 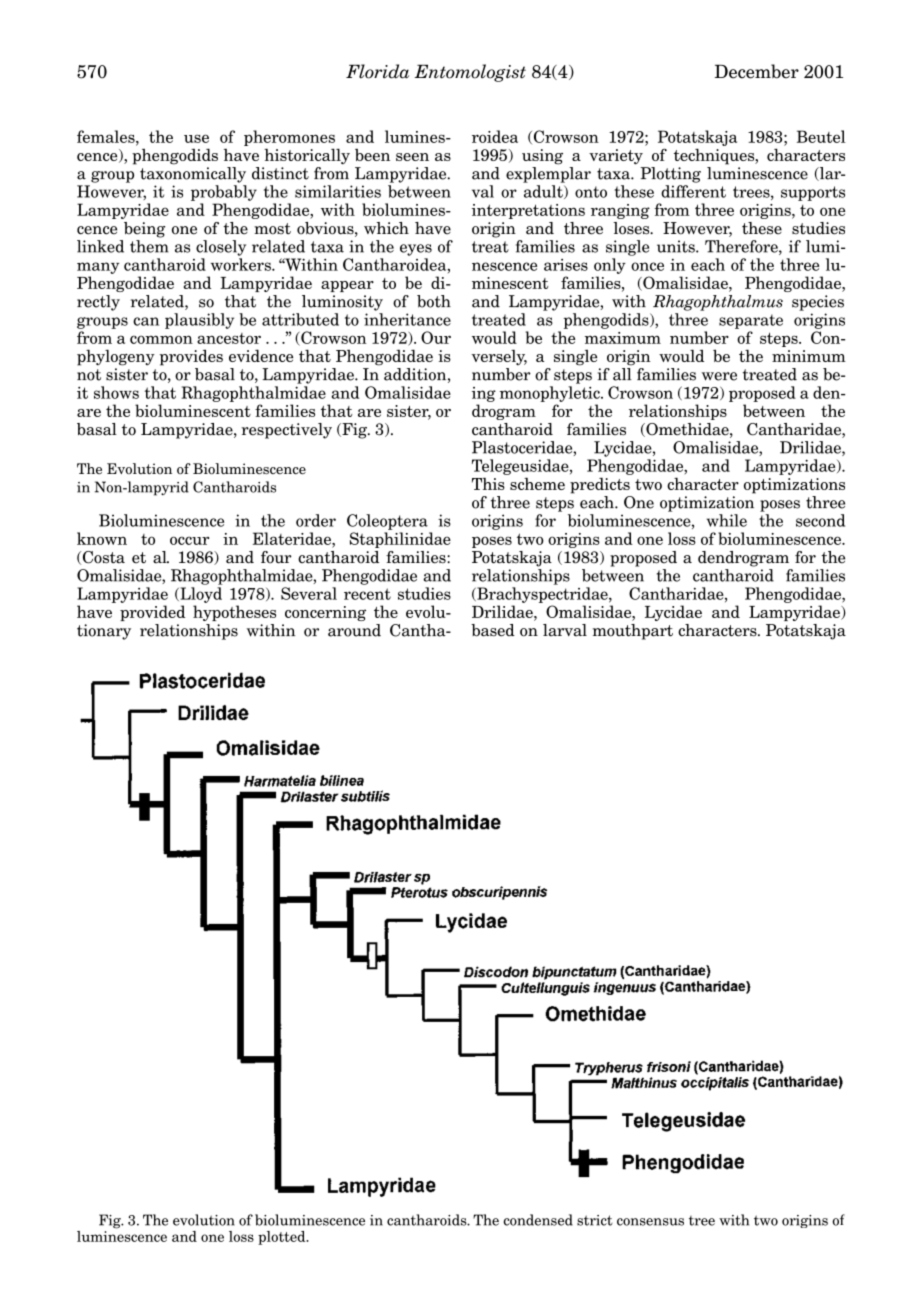 I want to click on plotted, so click(x=283, y=1238).
